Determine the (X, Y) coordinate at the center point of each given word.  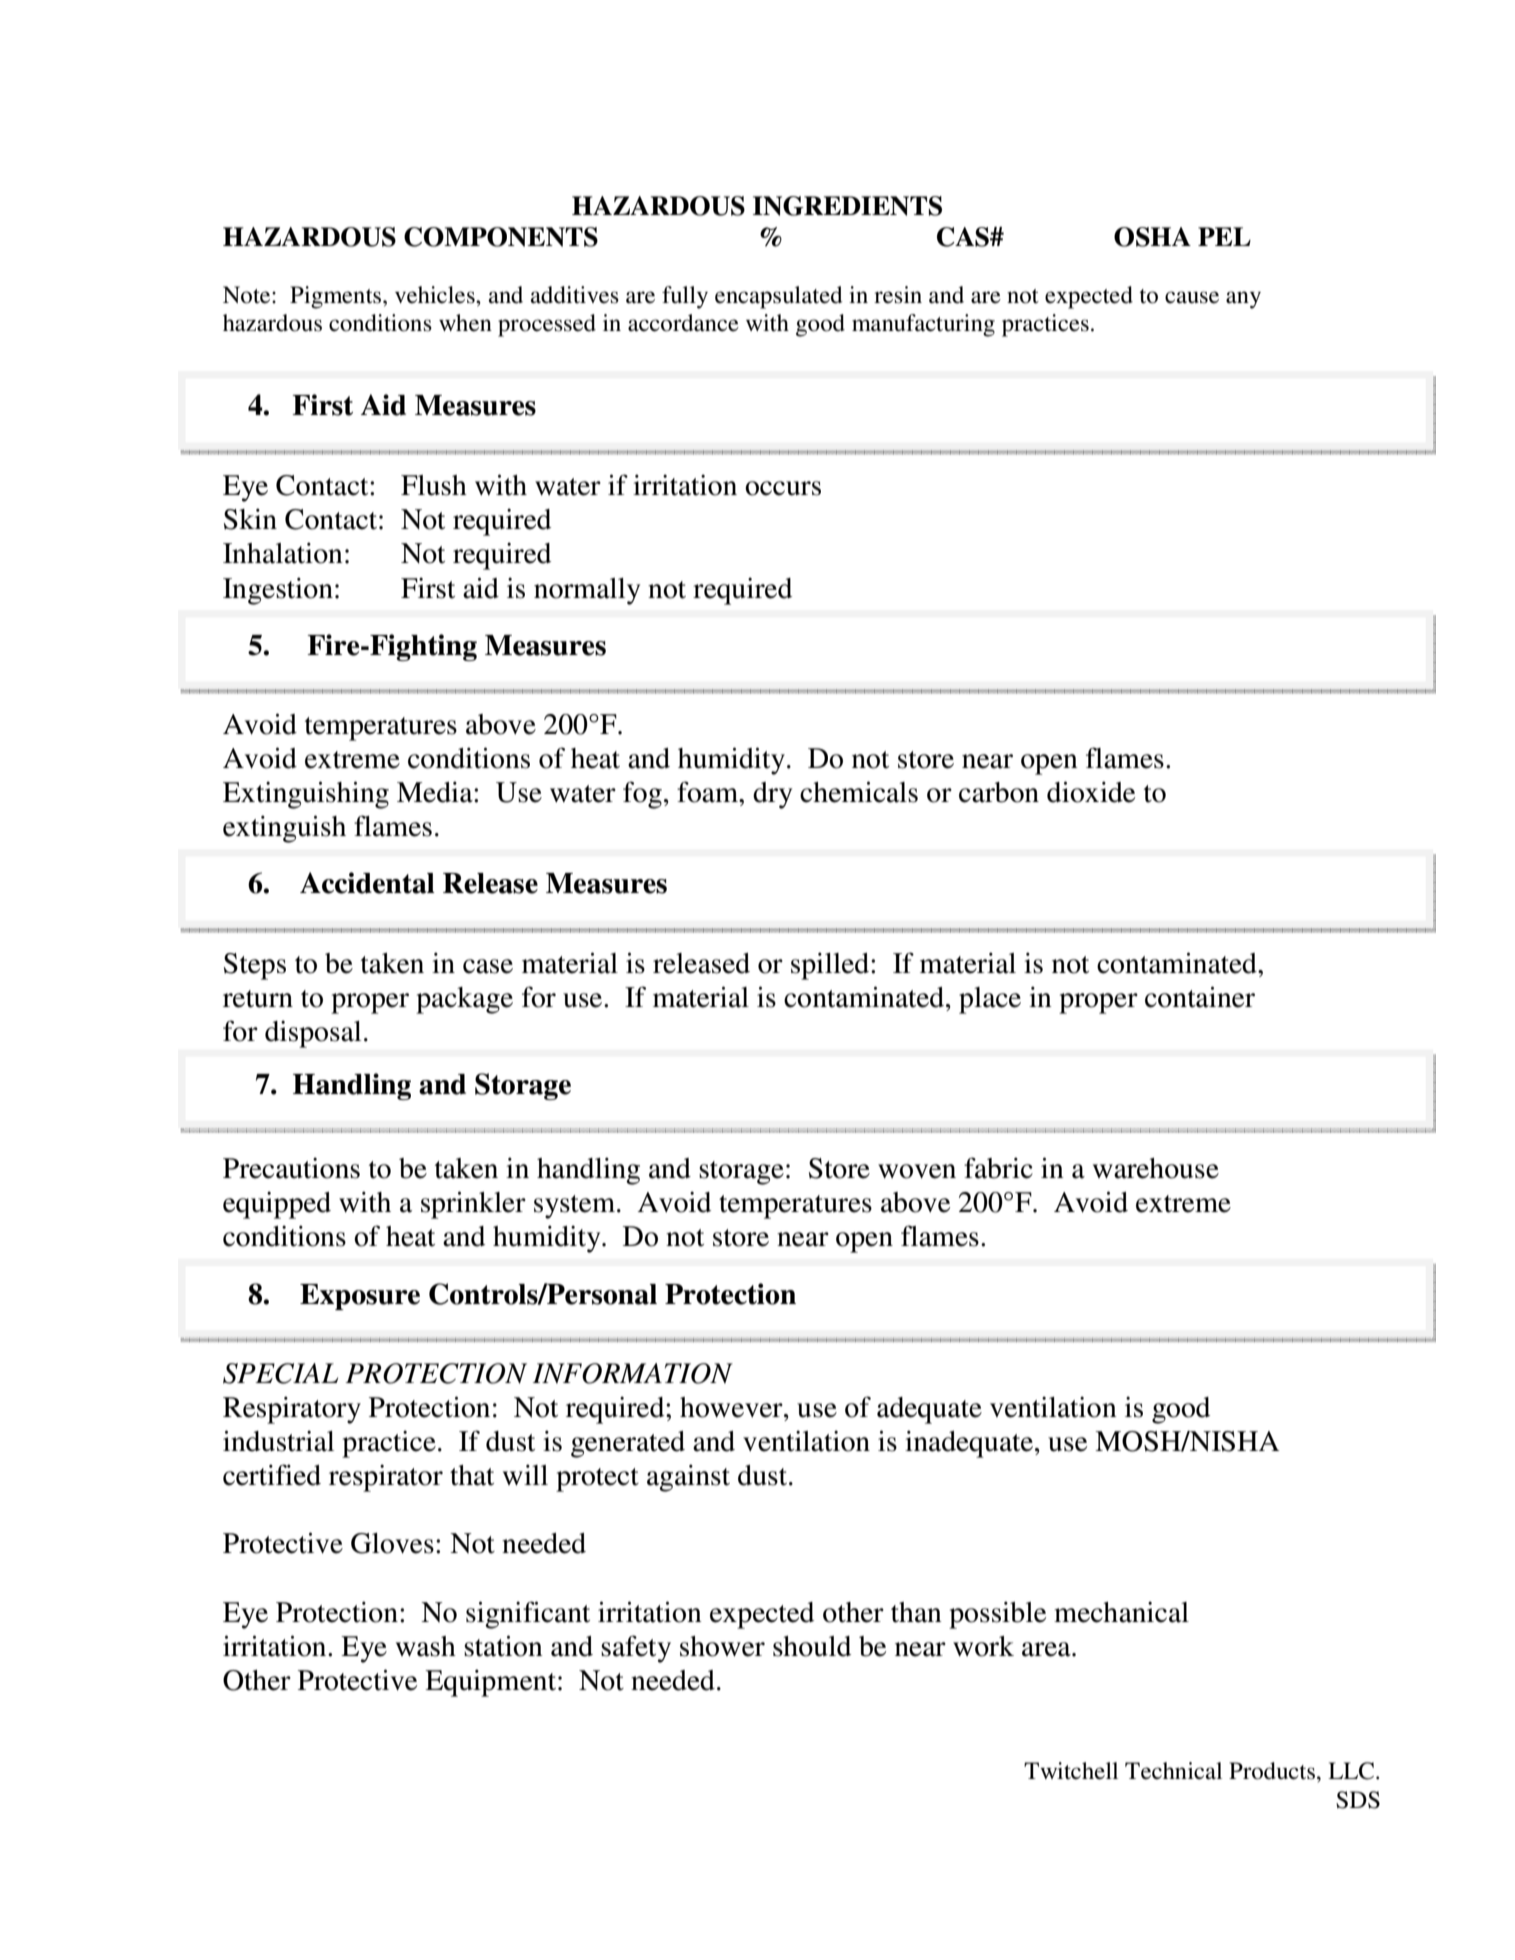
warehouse (1156, 1168)
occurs (783, 488)
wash (426, 1646)
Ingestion (278, 591)
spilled (831, 966)
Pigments (337, 297)
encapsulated (779, 297)
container (1200, 997)
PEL (1224, 236)
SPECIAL (280, 1373)
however (732, 1407)
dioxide (1091, 792)
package (464, 1000)
